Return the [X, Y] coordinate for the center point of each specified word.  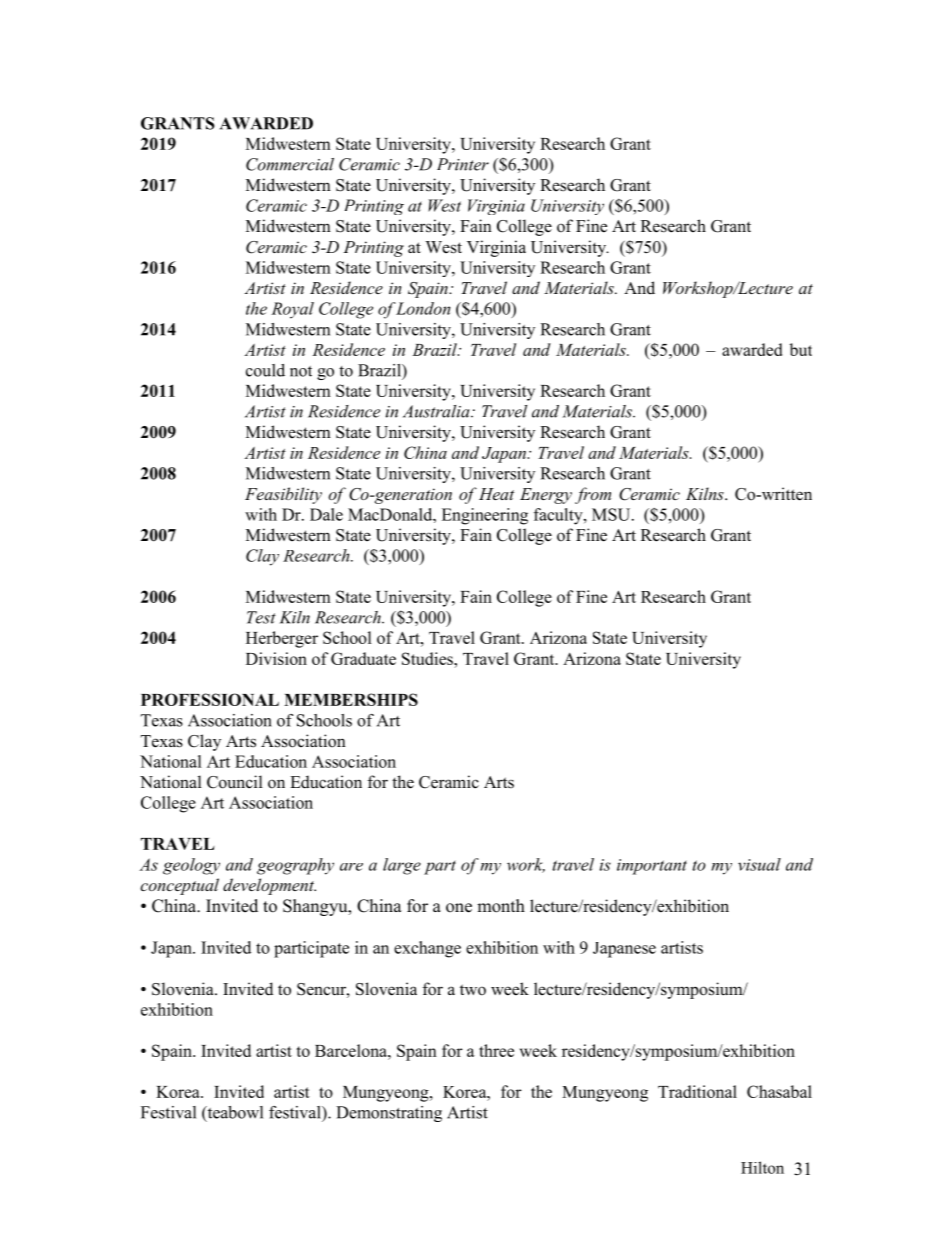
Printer [463, 164]
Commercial [290, 164]
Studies [428, 658]
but [801, 349]
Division [276, 658]
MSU [612, 514]
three [496, 1050]
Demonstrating [389, 1114]
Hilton [762, 1167]
